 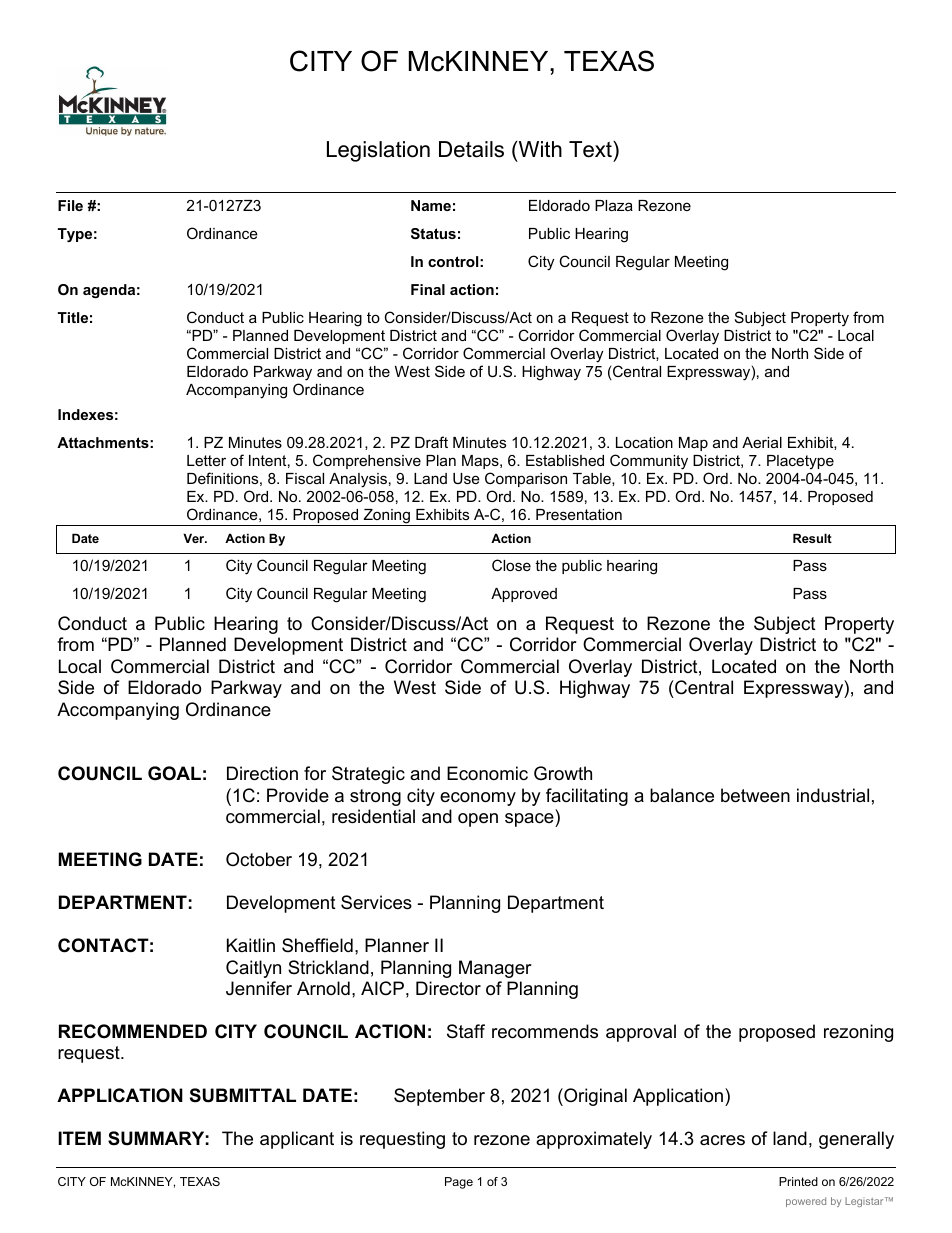 I want to click on Plaza, so click(x=614, y=205).
